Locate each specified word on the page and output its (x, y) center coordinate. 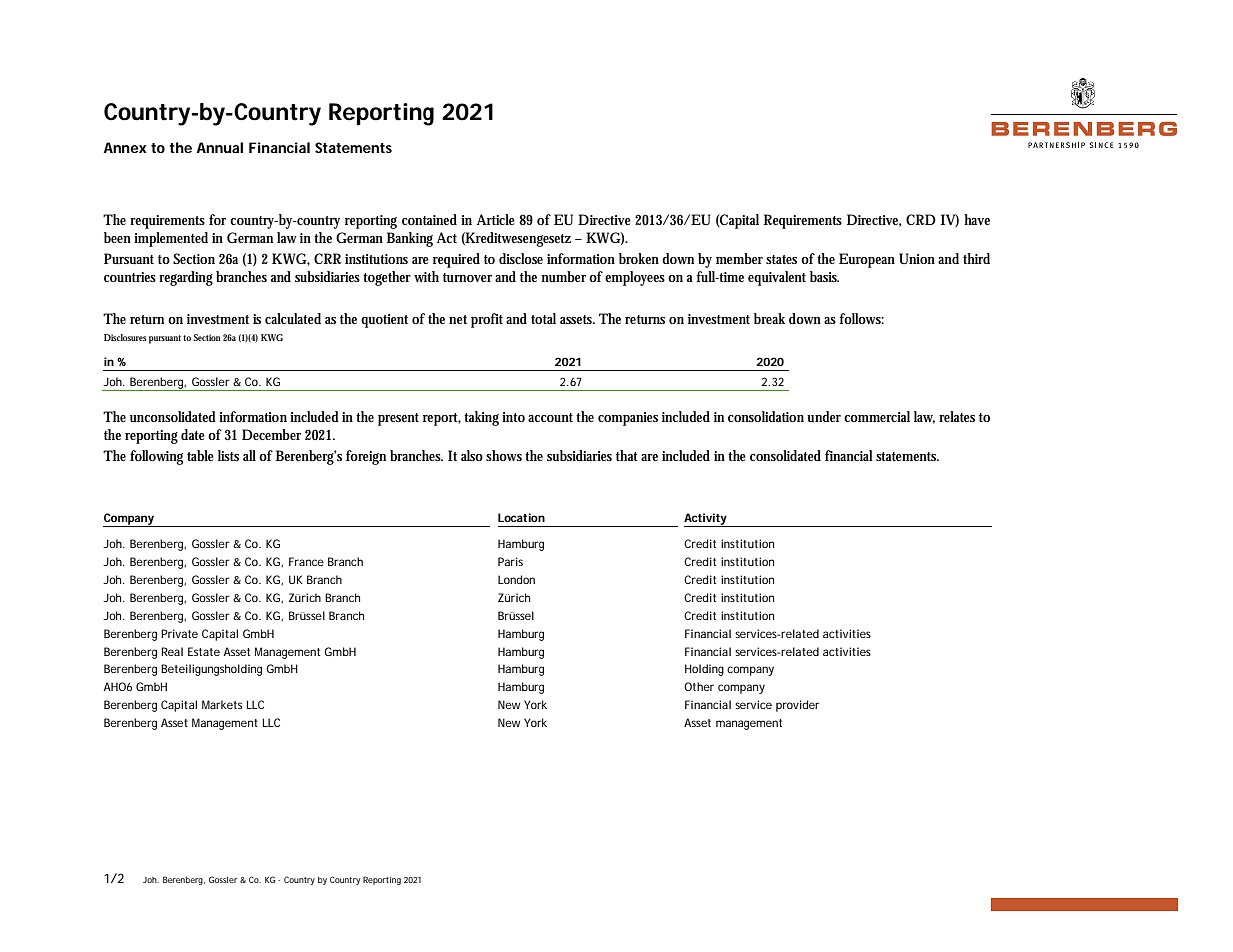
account (550, 417)
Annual (220, 147)
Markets (222, 704)
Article (496, 219)
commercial (877, 416)
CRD (921, 219)
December (271, 434)
